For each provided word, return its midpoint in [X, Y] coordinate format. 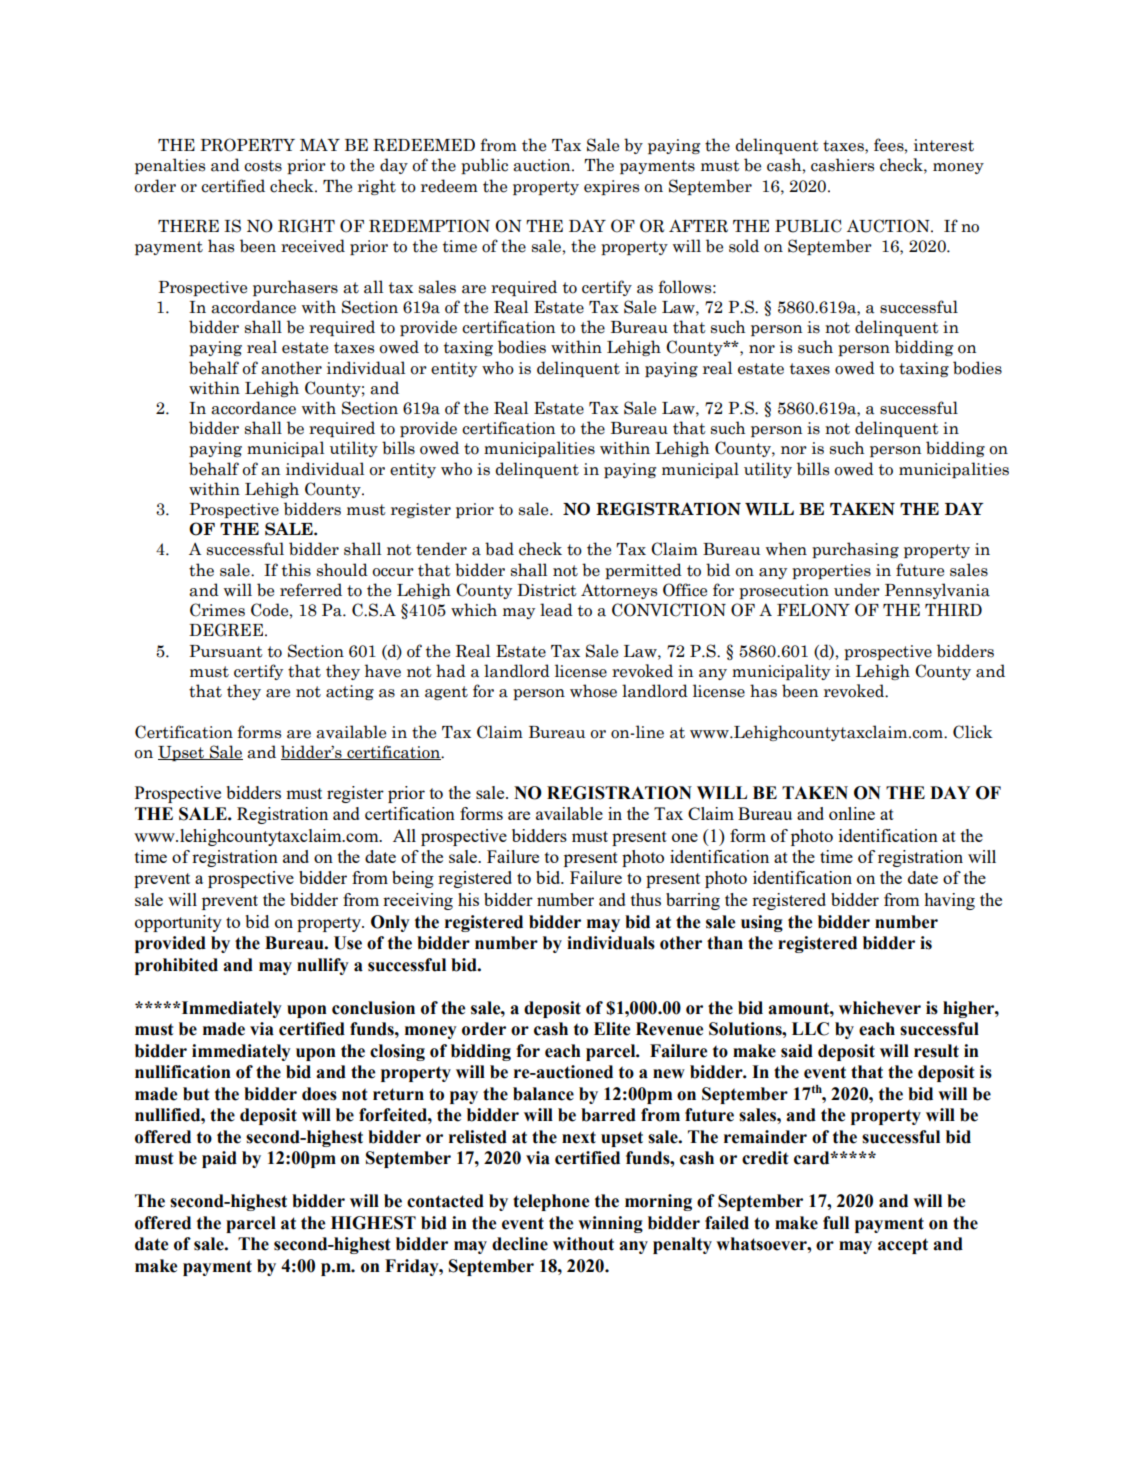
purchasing [855, 550]
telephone [551, 1202]
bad [499, 549]
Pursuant [226, 651]
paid [219, 1159]
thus [646, 899]
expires [611, 187]
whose [593, 691]
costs [263, 166]
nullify [323, 966]
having [949, 901]
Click [973, 732]
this [296, 570]
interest [944, 145]
